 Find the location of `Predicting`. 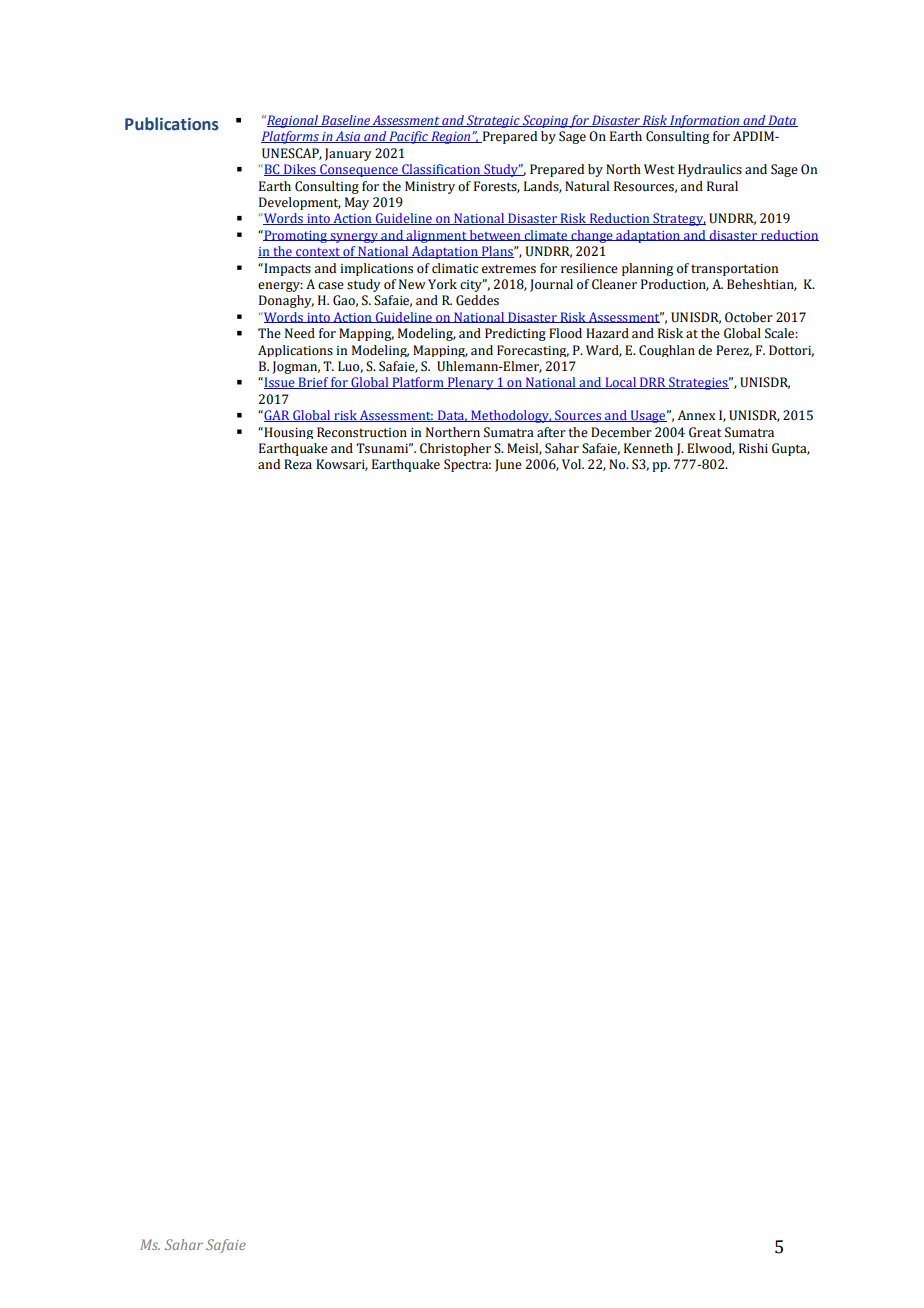

Predicting is located at coordinates (515, 334).
